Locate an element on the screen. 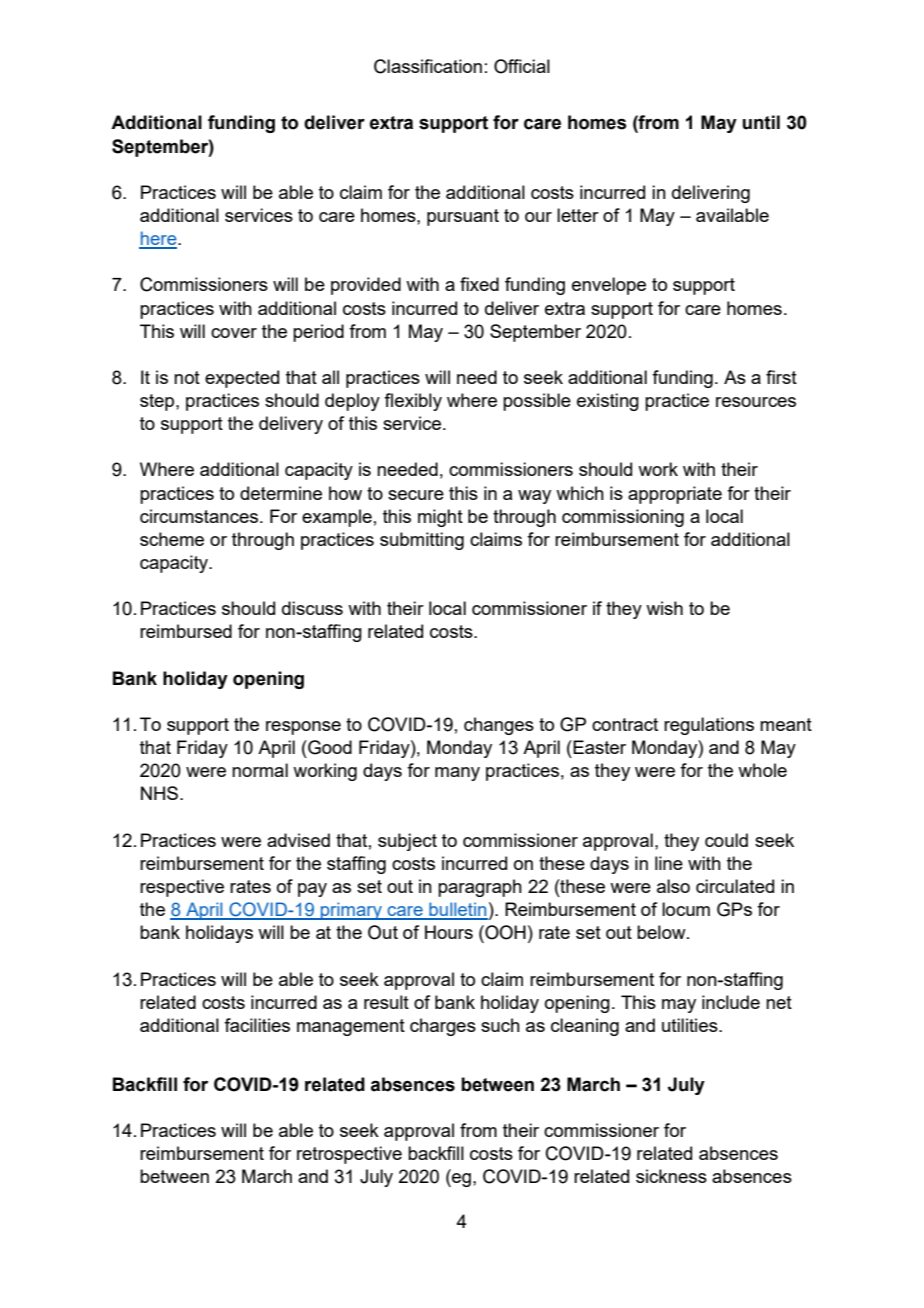 Image resolution: width=924 pixels, height=1308 pixels. retrospective is located at coordinates (349, 1155).
